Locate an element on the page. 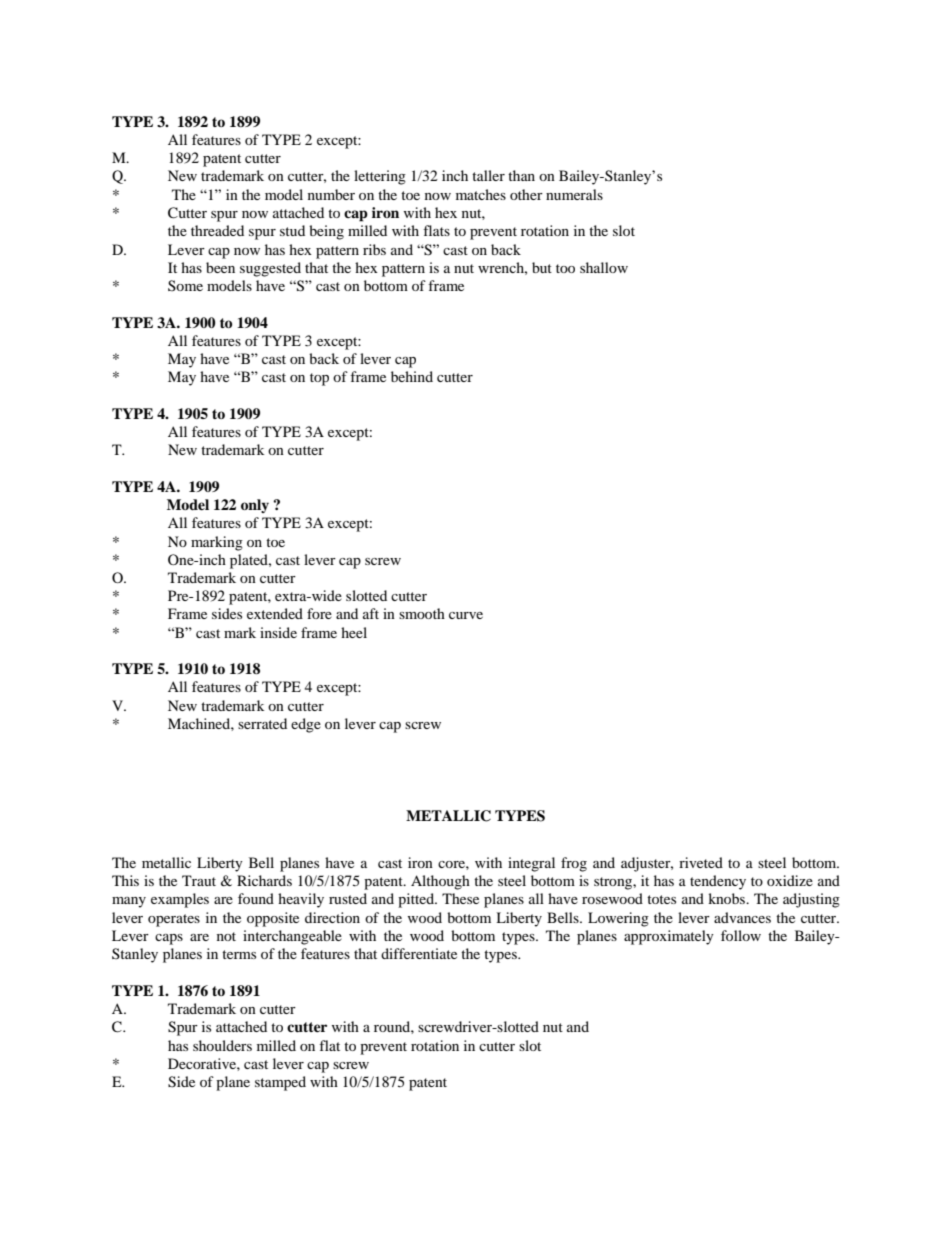  numerals is located at coordinates (574, 194).
